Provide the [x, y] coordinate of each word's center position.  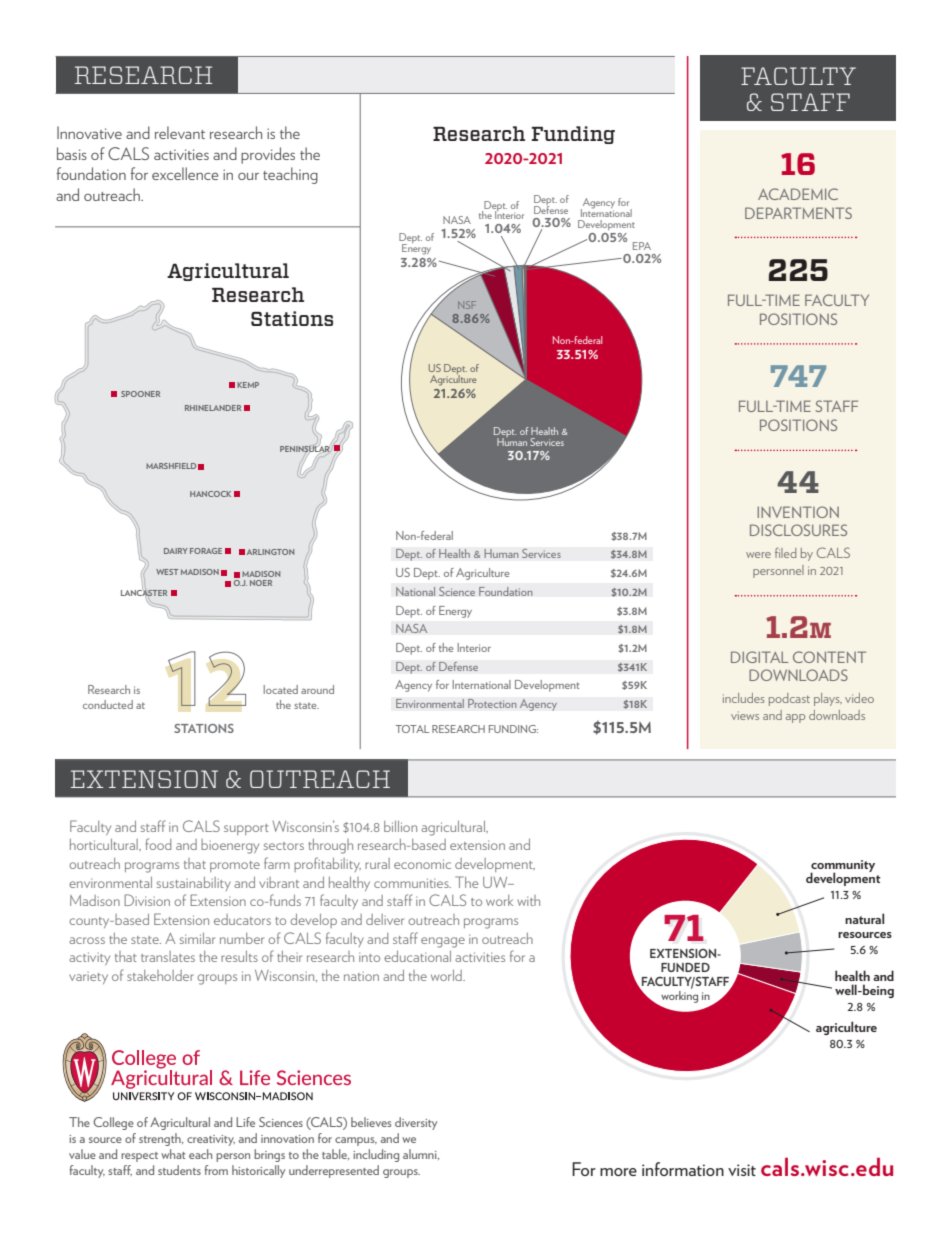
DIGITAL [759, 657]
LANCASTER [144, 593]
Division [147, 900]
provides [268, 155]
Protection [492, 703]
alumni [421, 1154]
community [842, 867]
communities [412, 883]
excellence [185, 173]
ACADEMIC [798, 194]
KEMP [248, 385]
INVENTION [798, 512]
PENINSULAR [305, 449]
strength [161, 1139]
